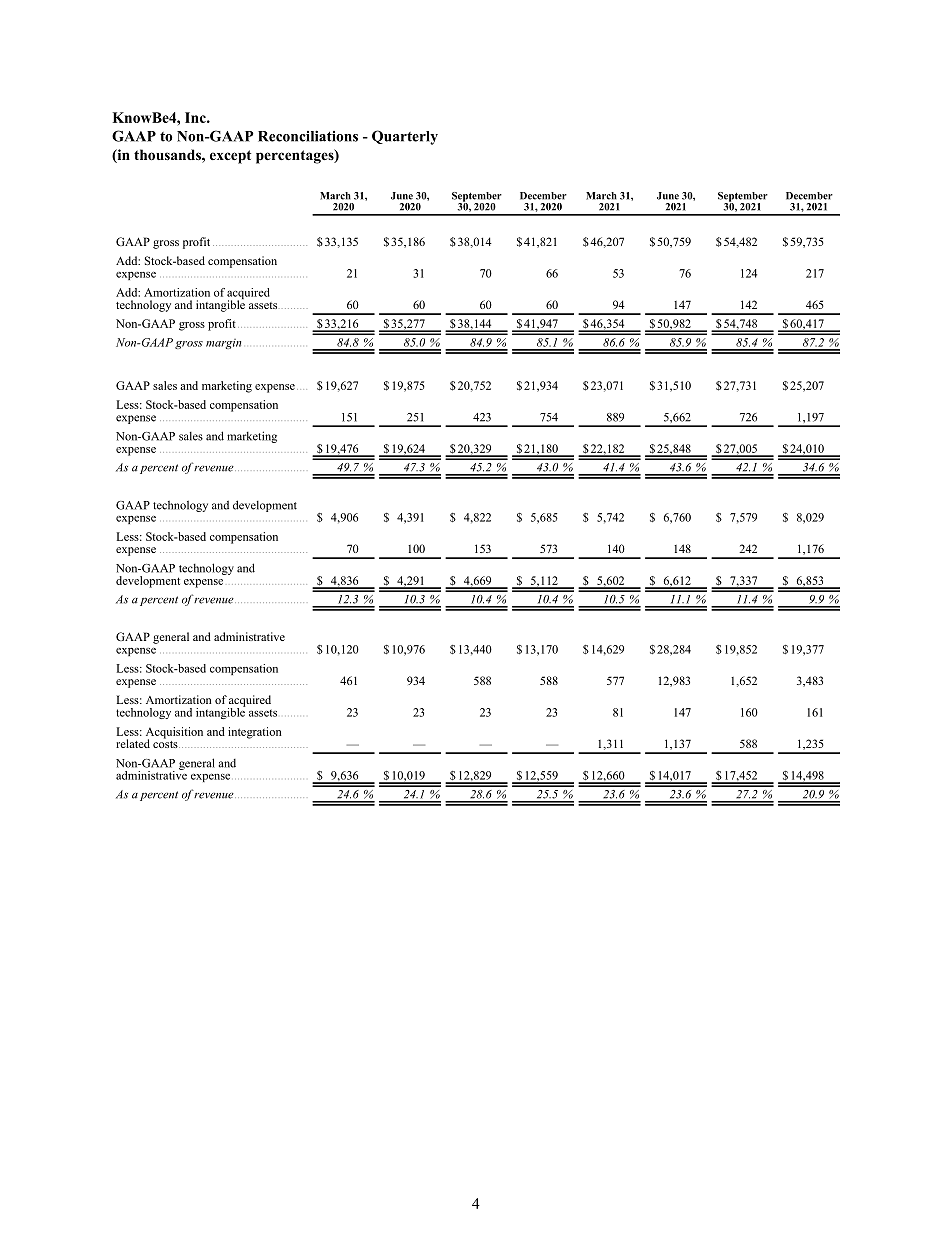  I want to click on costs, so click(166, 743).
